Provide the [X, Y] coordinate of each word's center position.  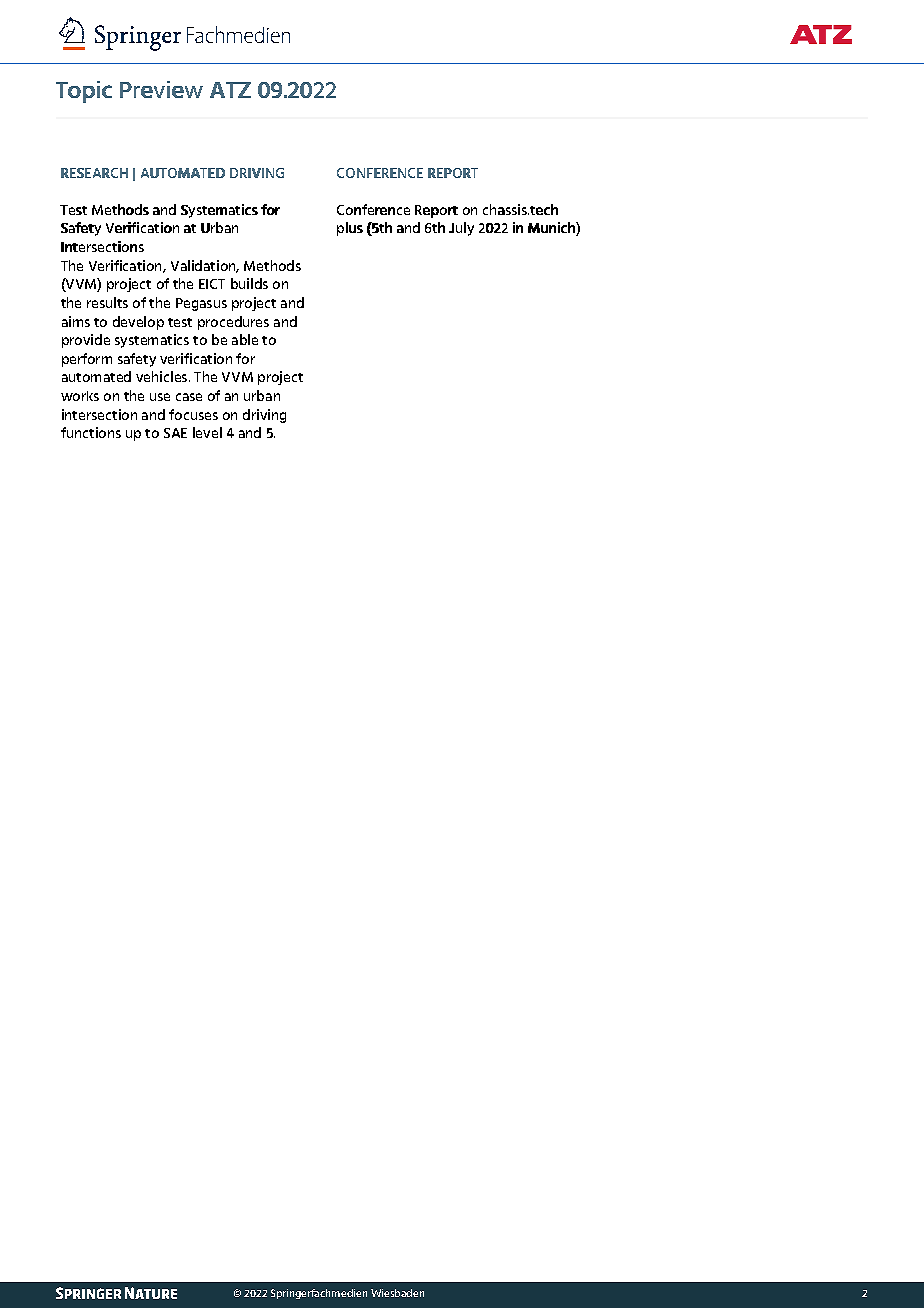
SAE [175, 433]
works [80, 396]
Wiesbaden [397, 1293]
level [207, 432]
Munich [552, 229]
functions [91, 432]
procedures [233, 323]
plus [350, 229]
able [245, 339]
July [461, 229]
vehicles [163, 376]
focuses [193, 414]
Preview [161, 89]
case [189, 397]
